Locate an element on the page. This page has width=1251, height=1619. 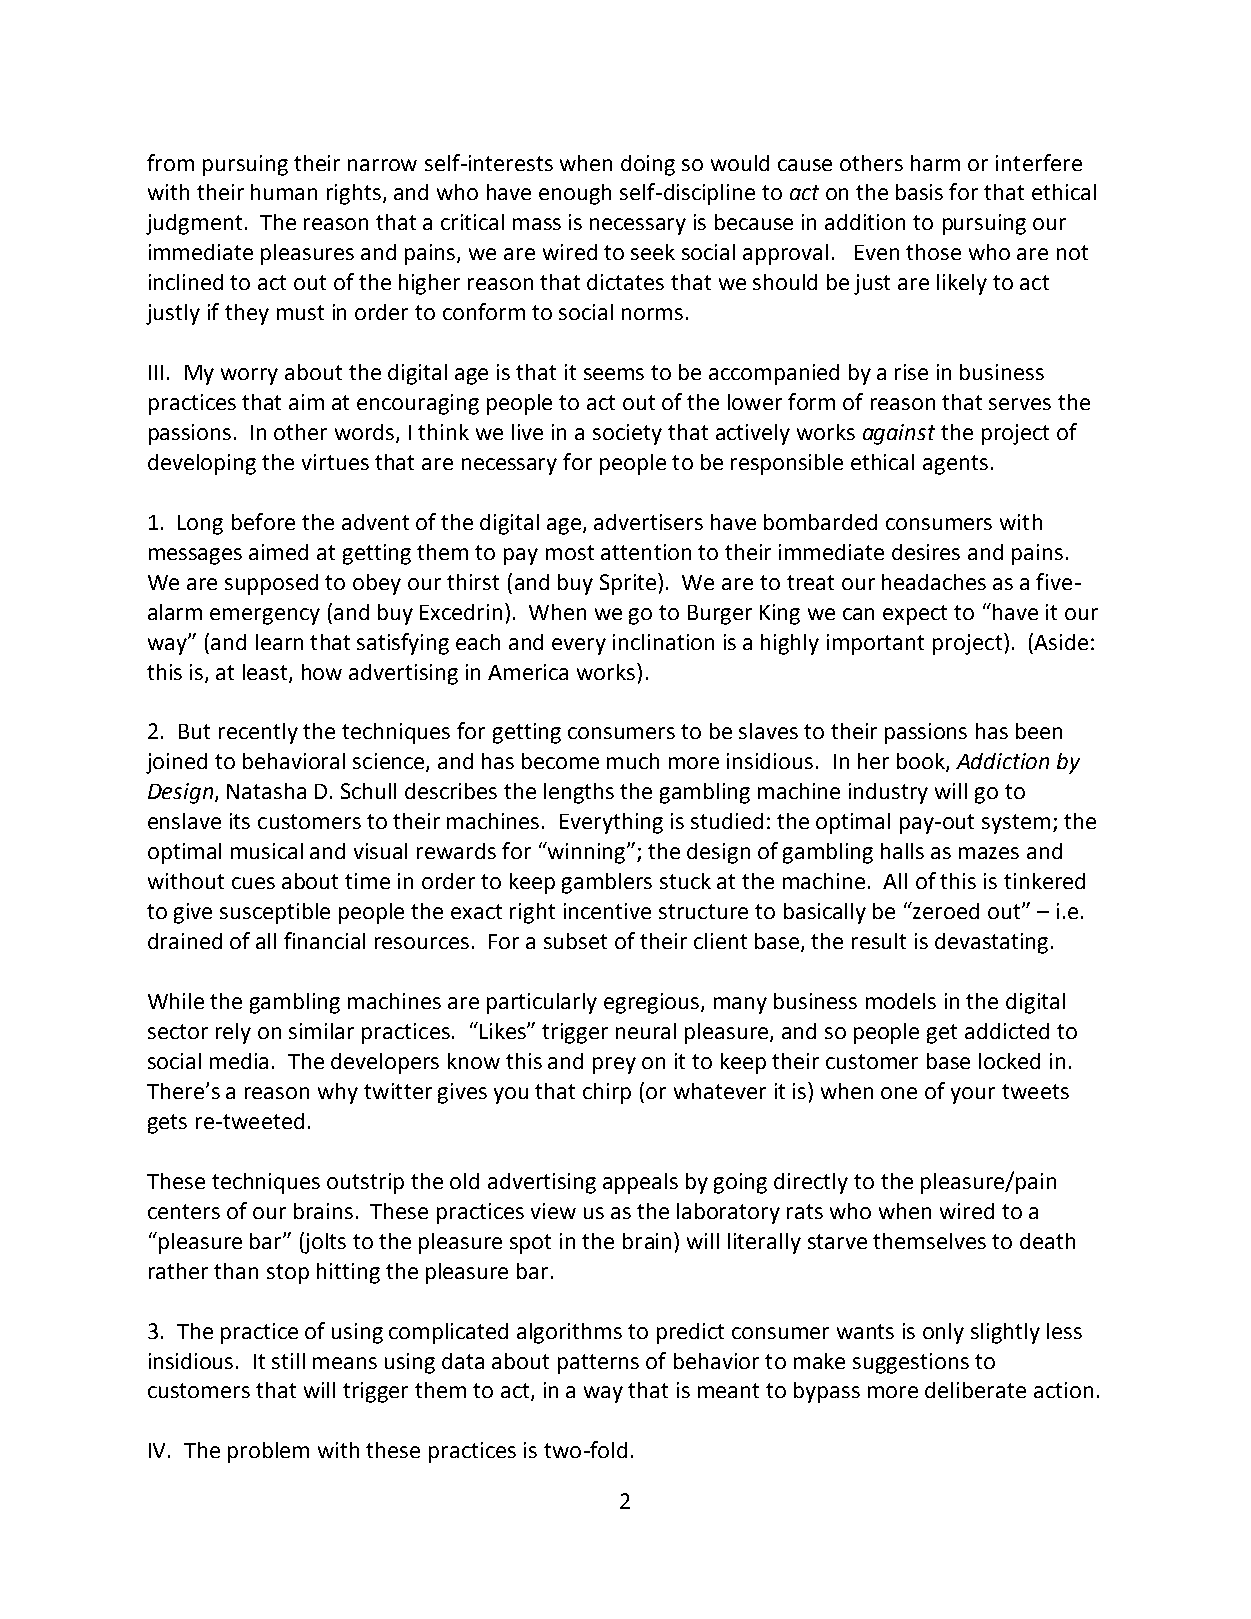
basis is located at coordinates (919, 192).
